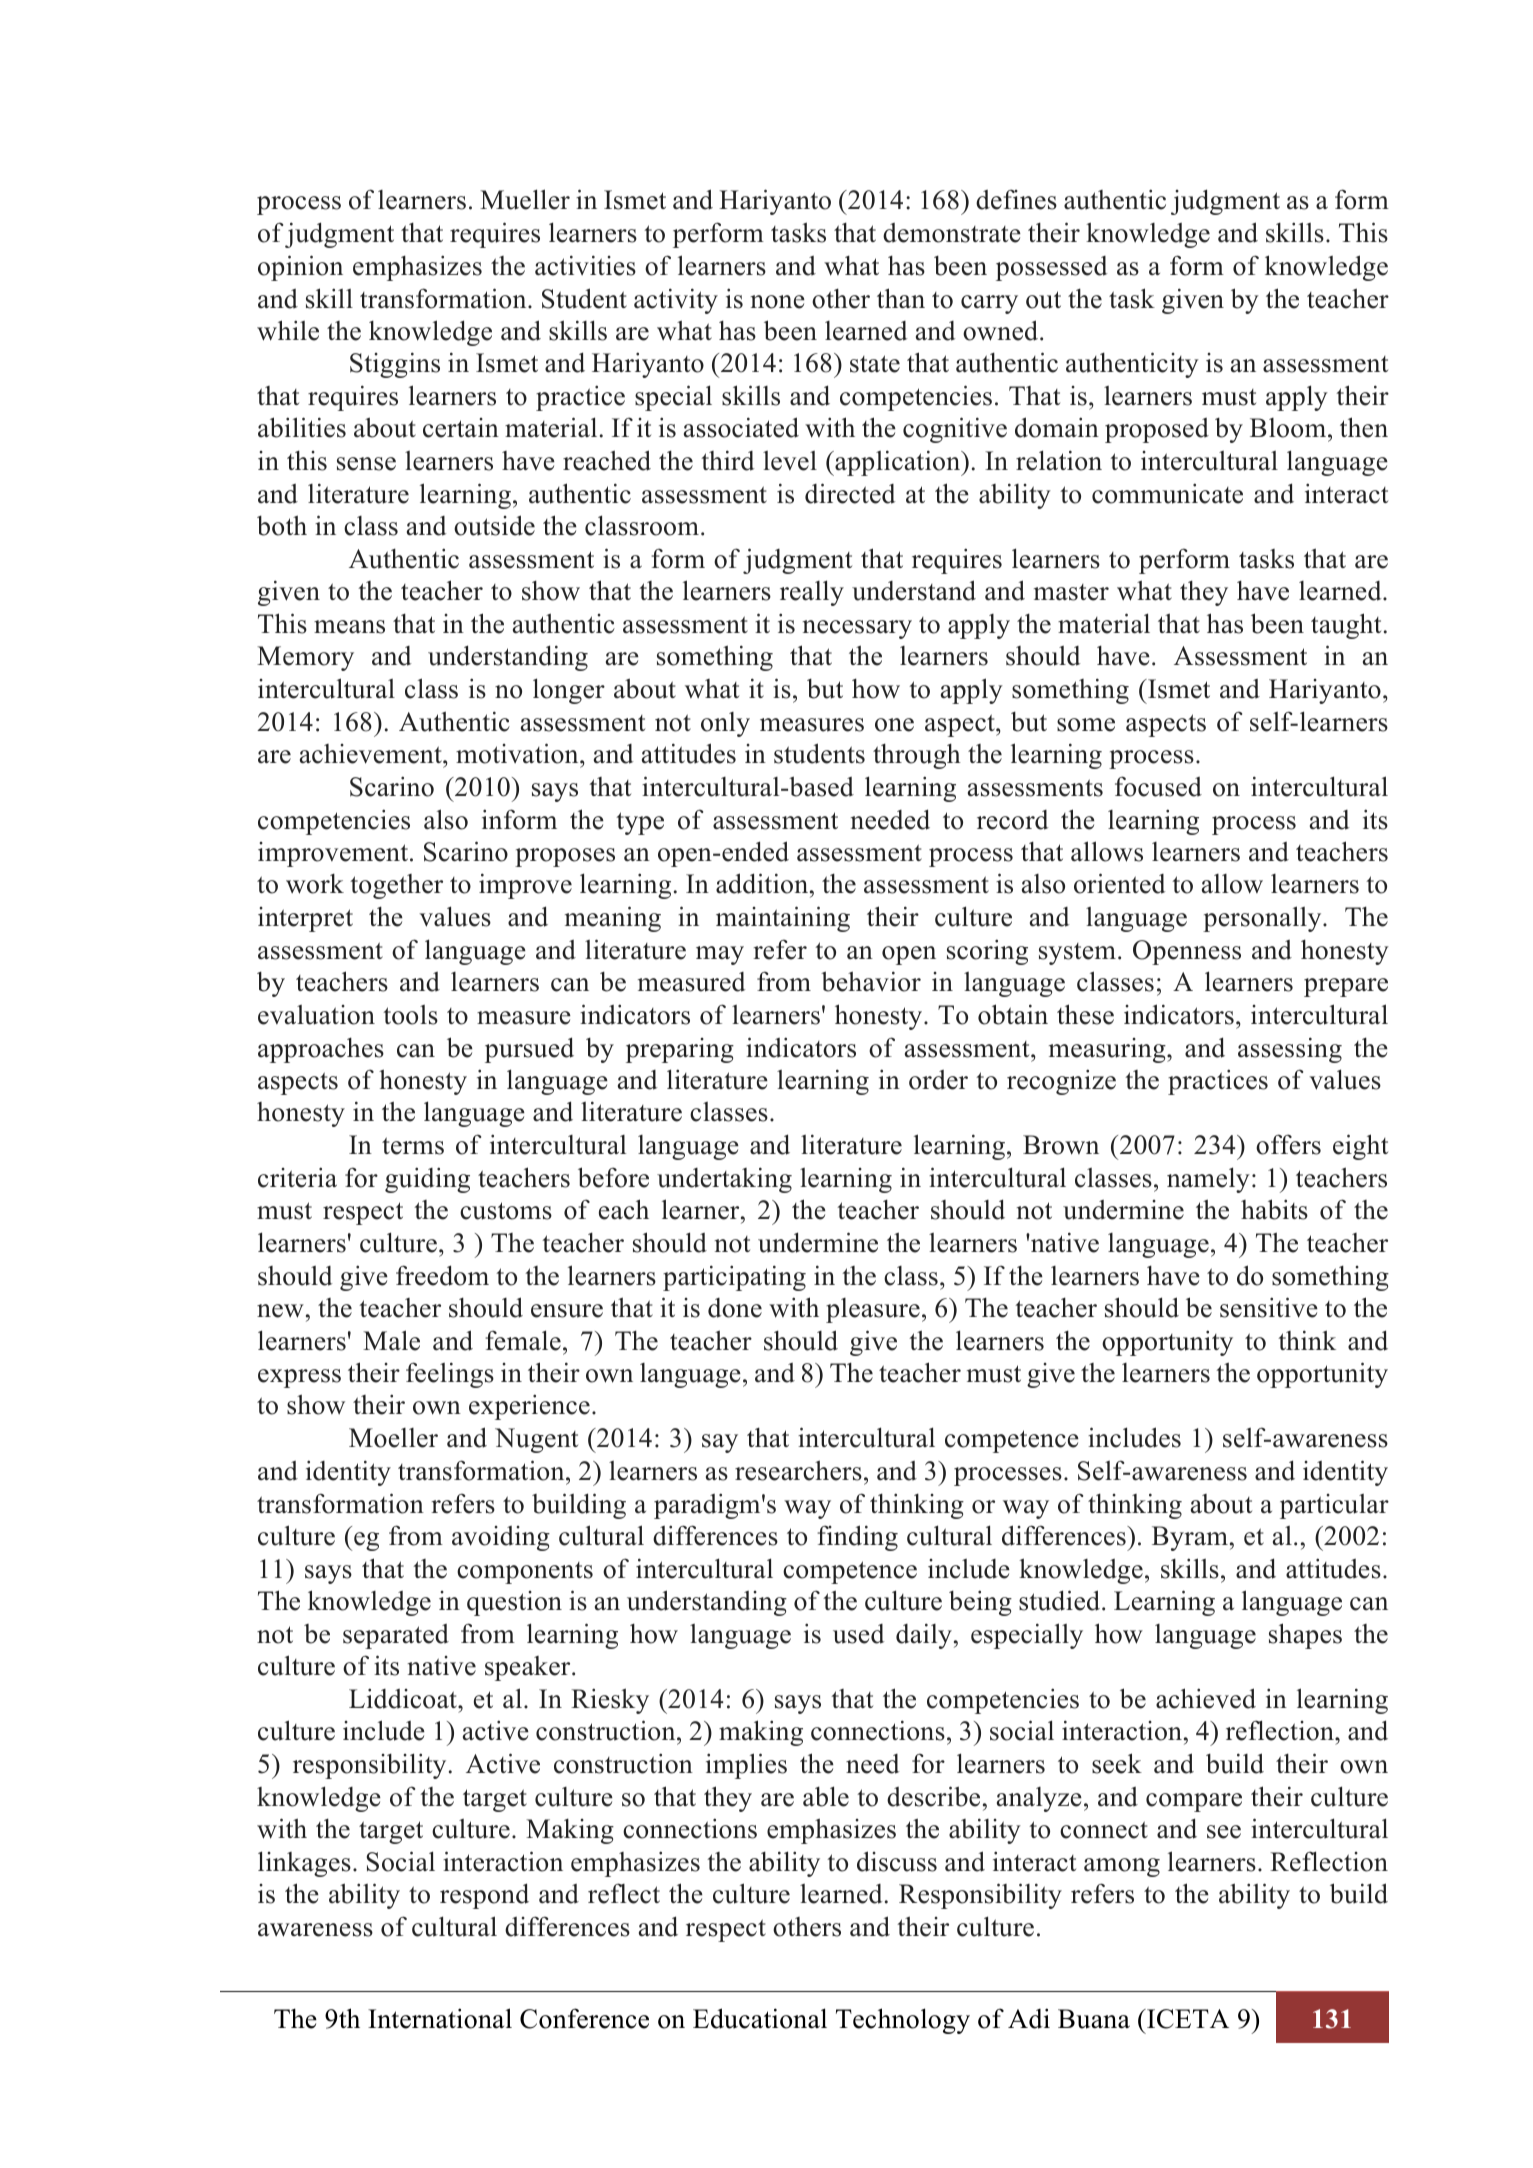 The image size is (1533, 2168). Describe the element at coordinates (396, 886) in the screenshot. I see `together` at that location.
